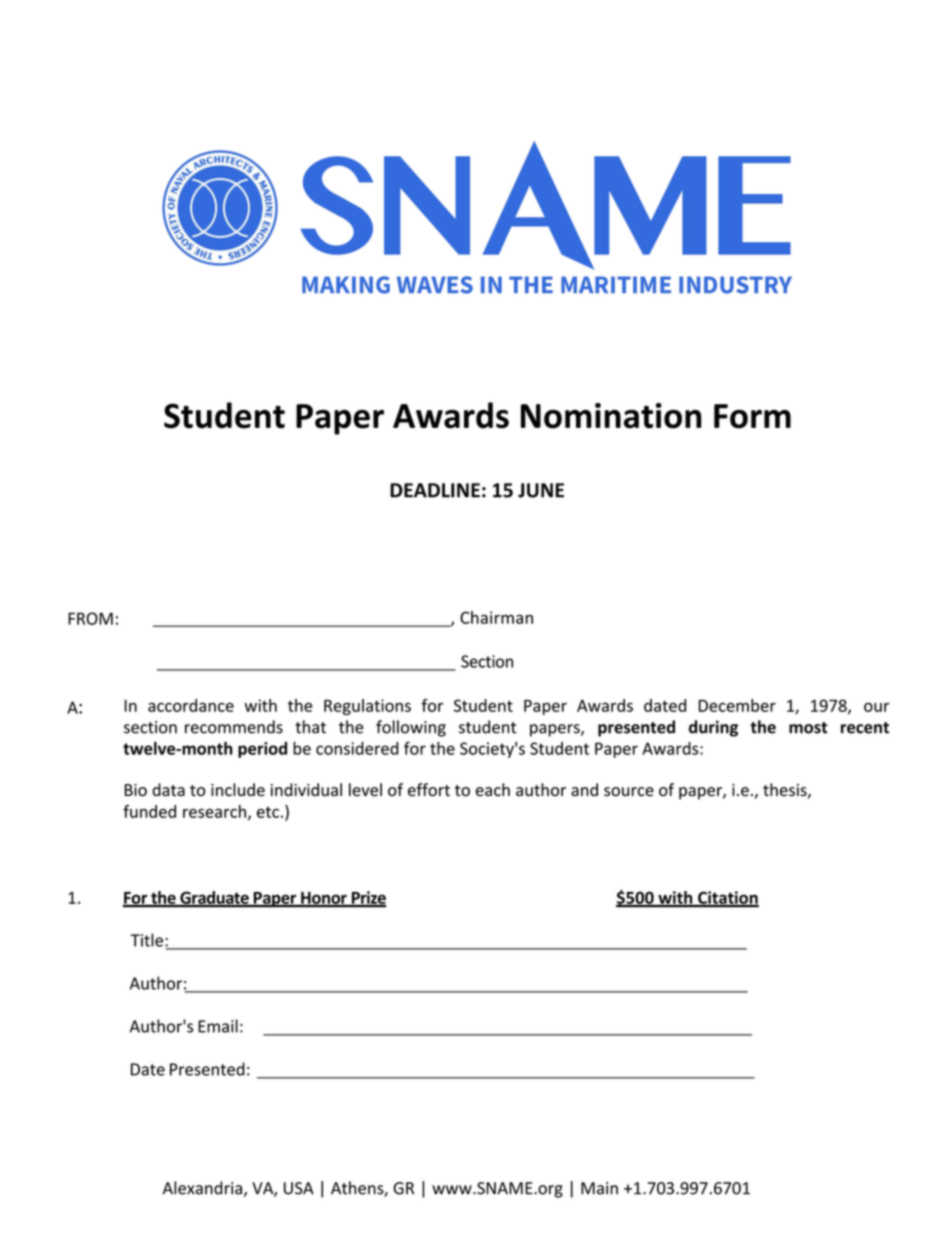  I want to click on Form, so click(752, 416).
